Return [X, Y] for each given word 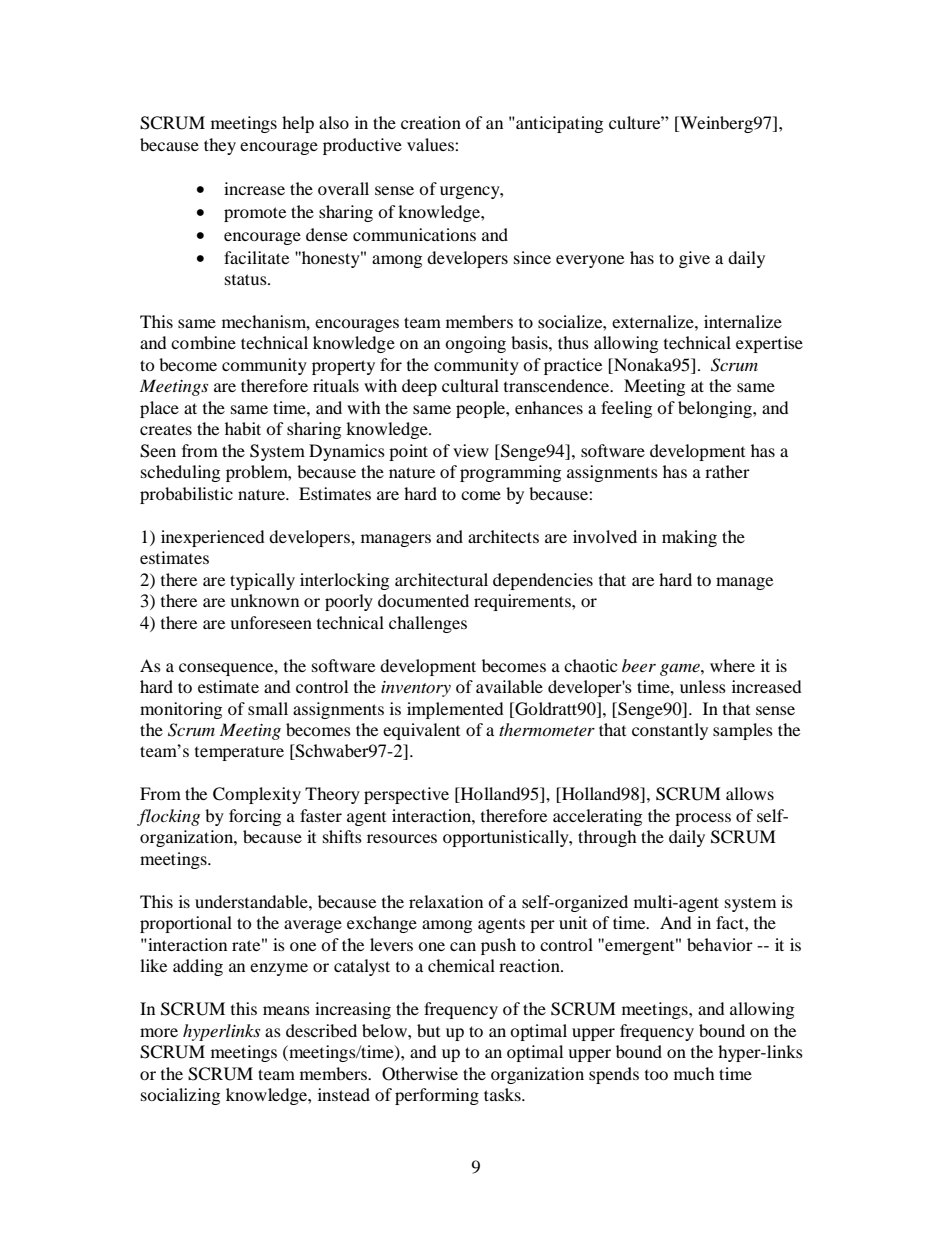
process [703, 819]
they [220, 146]
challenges [428, 624]
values [431, 144]
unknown [264, 600]
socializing [180, 1096]
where [732, 665]
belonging [716, 409]
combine [203, 342]
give [694, 259]
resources [402, 838]
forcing [255, 817]
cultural [470, 385]
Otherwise [420, 1074]
